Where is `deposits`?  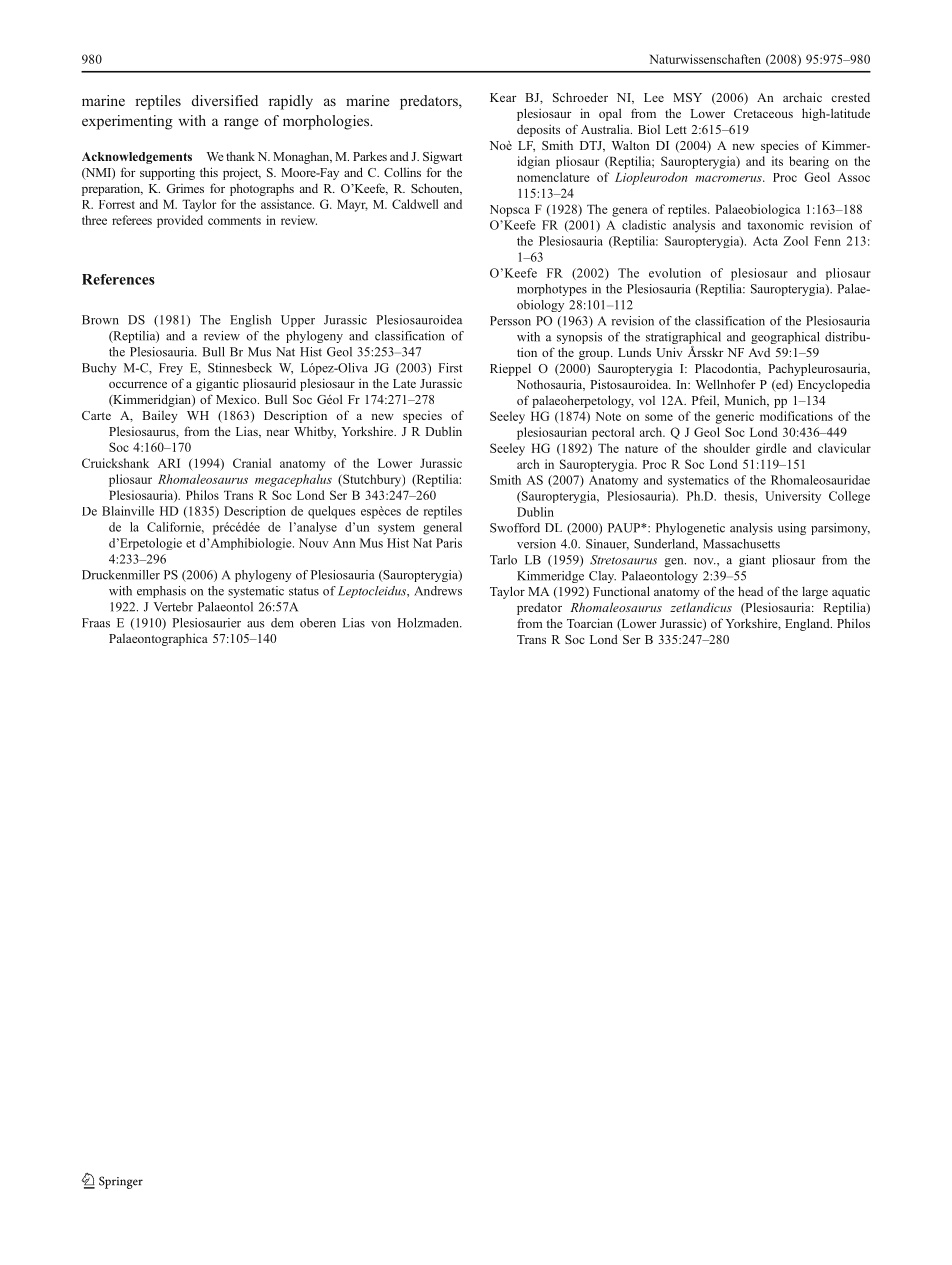 deposits is located at coordinates (538, 130).
